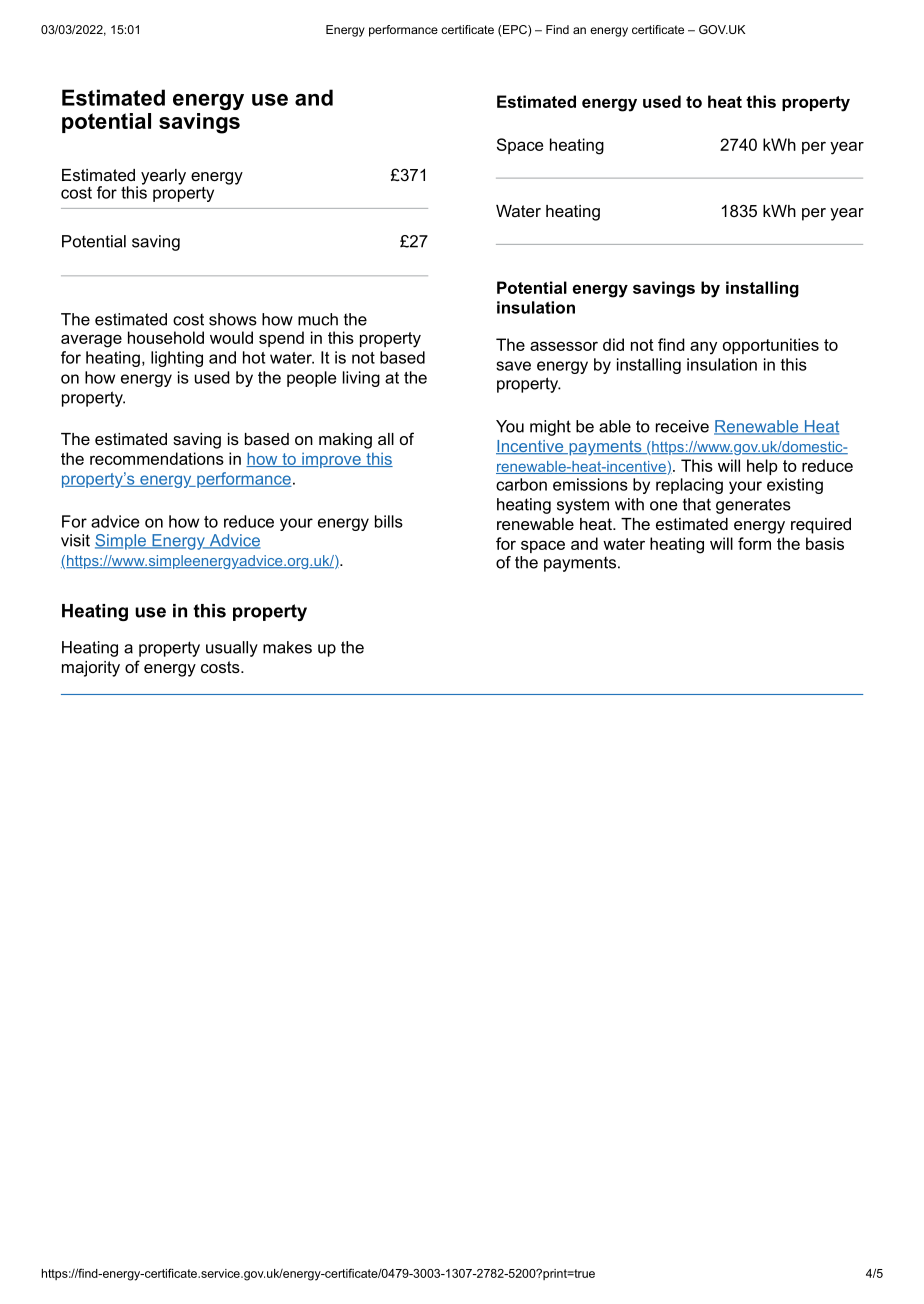  What do you see at coordinates (564, 346) in the image?
I see `assessor` at bounding box center [564, 346].
